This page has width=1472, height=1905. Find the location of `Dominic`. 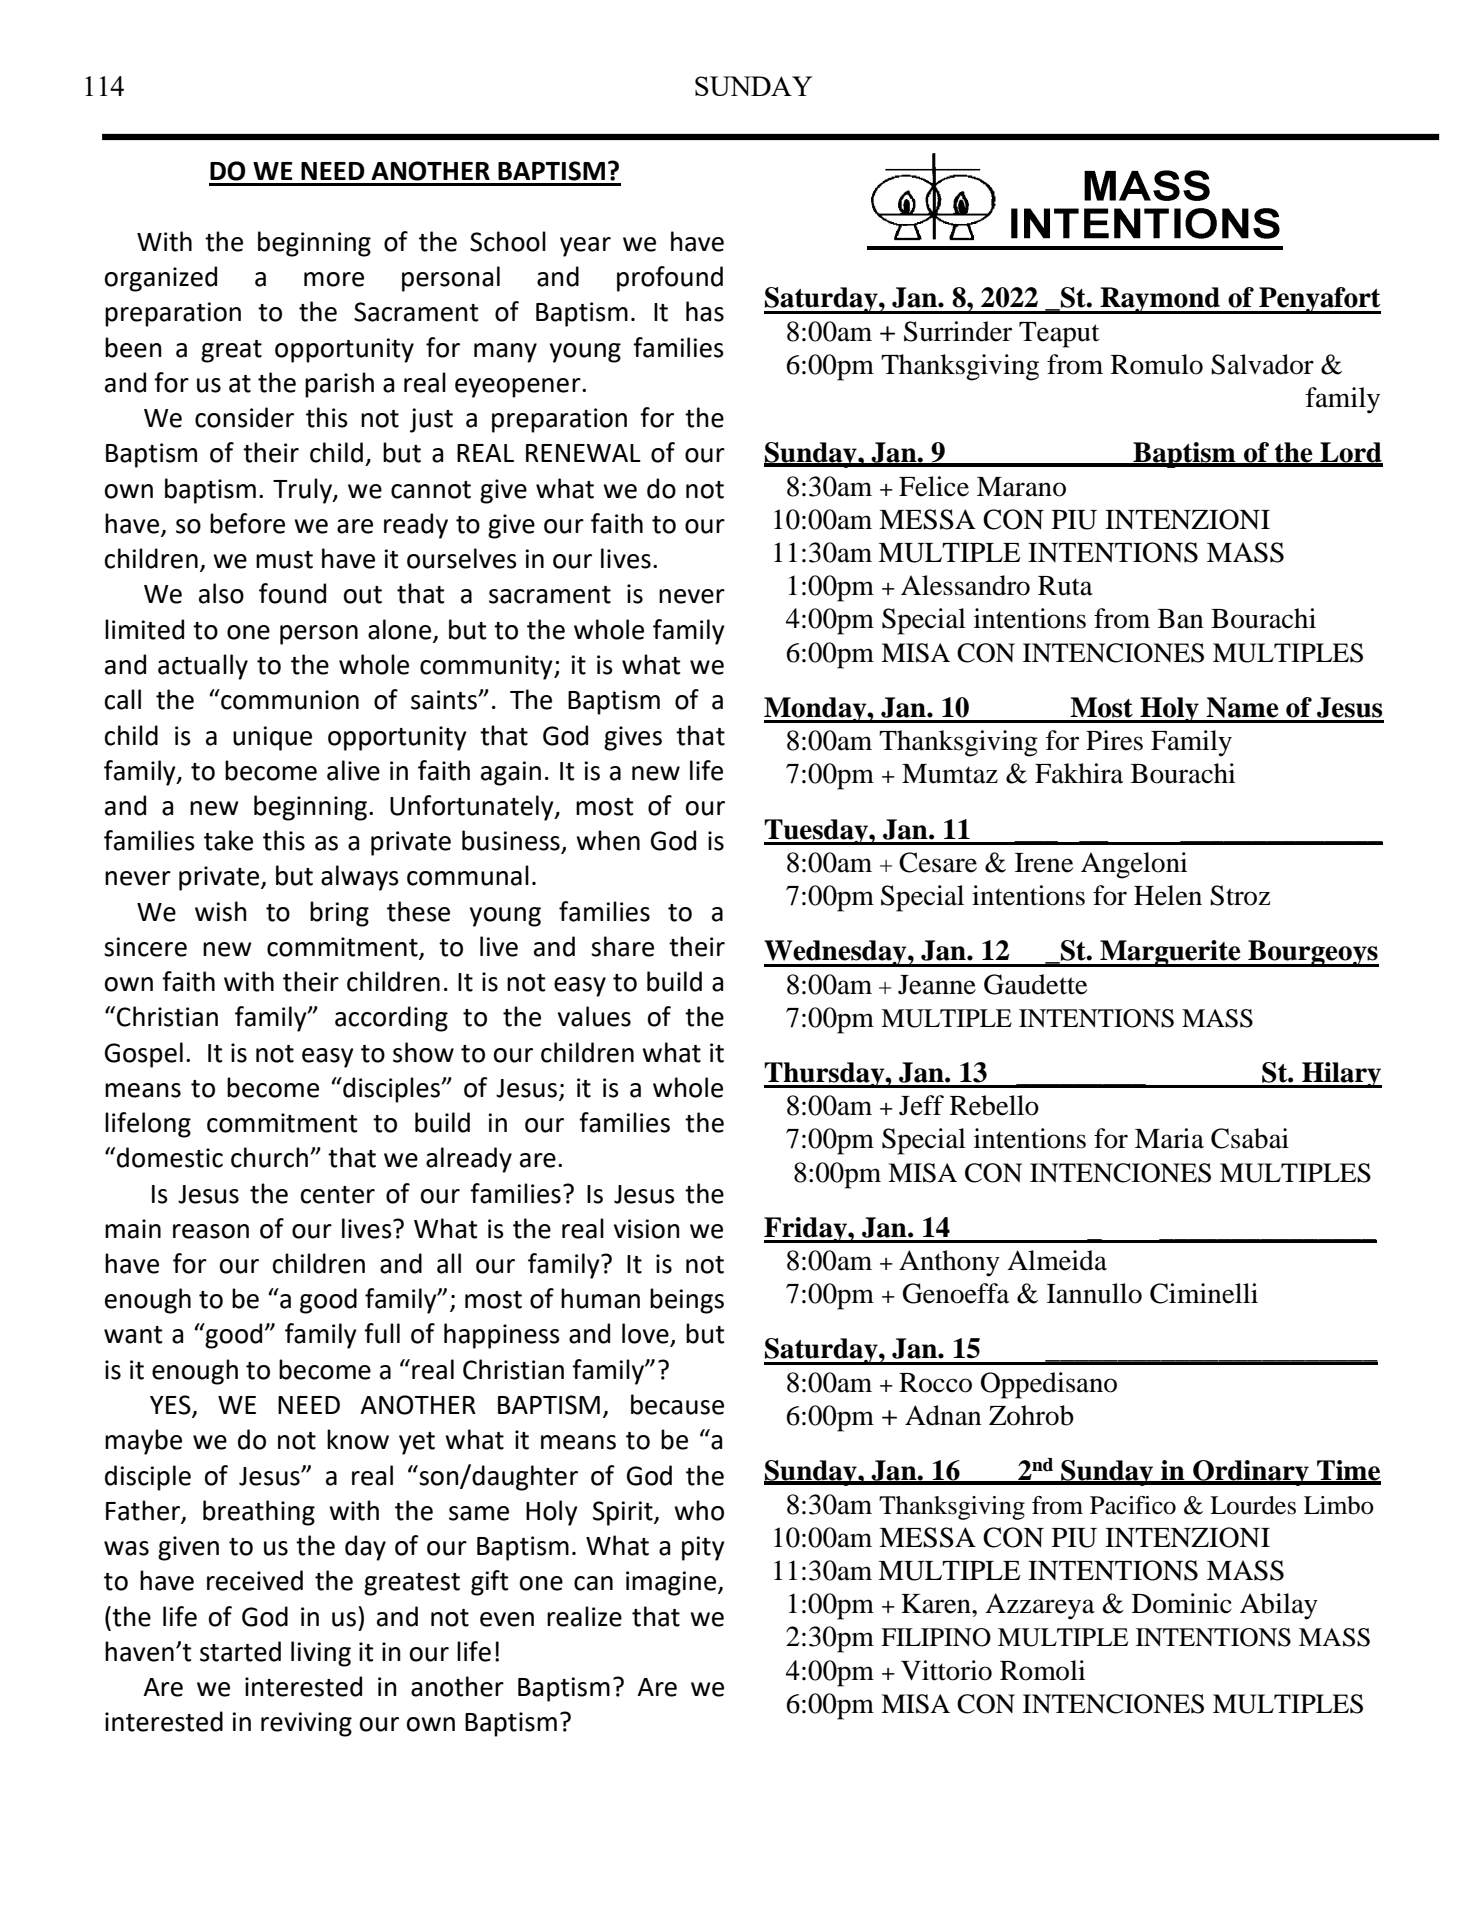

Dominic is located at coordinates (1182, 1603).
